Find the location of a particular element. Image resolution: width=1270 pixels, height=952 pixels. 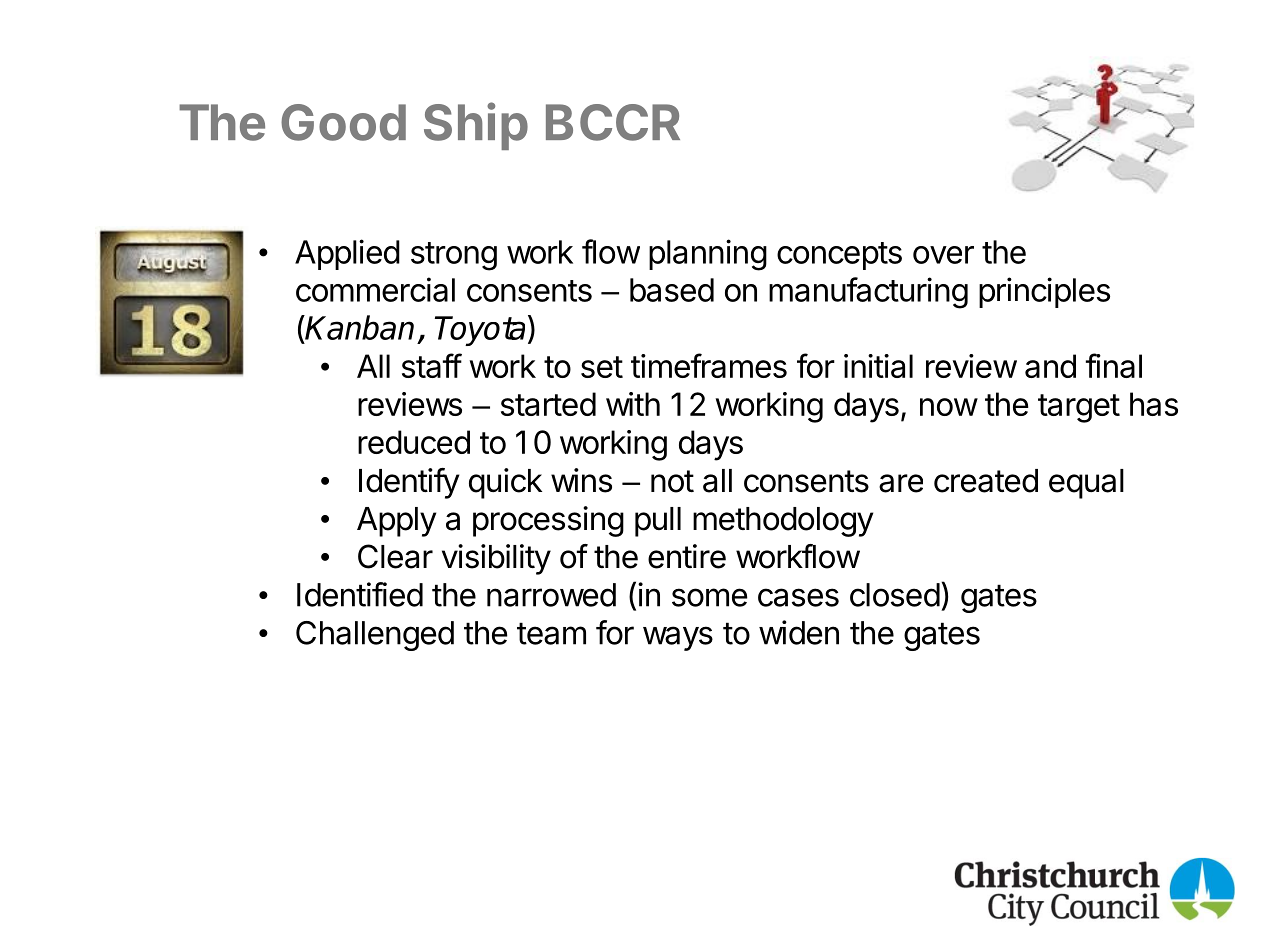

Ship is located at coordinates (476, 126).
